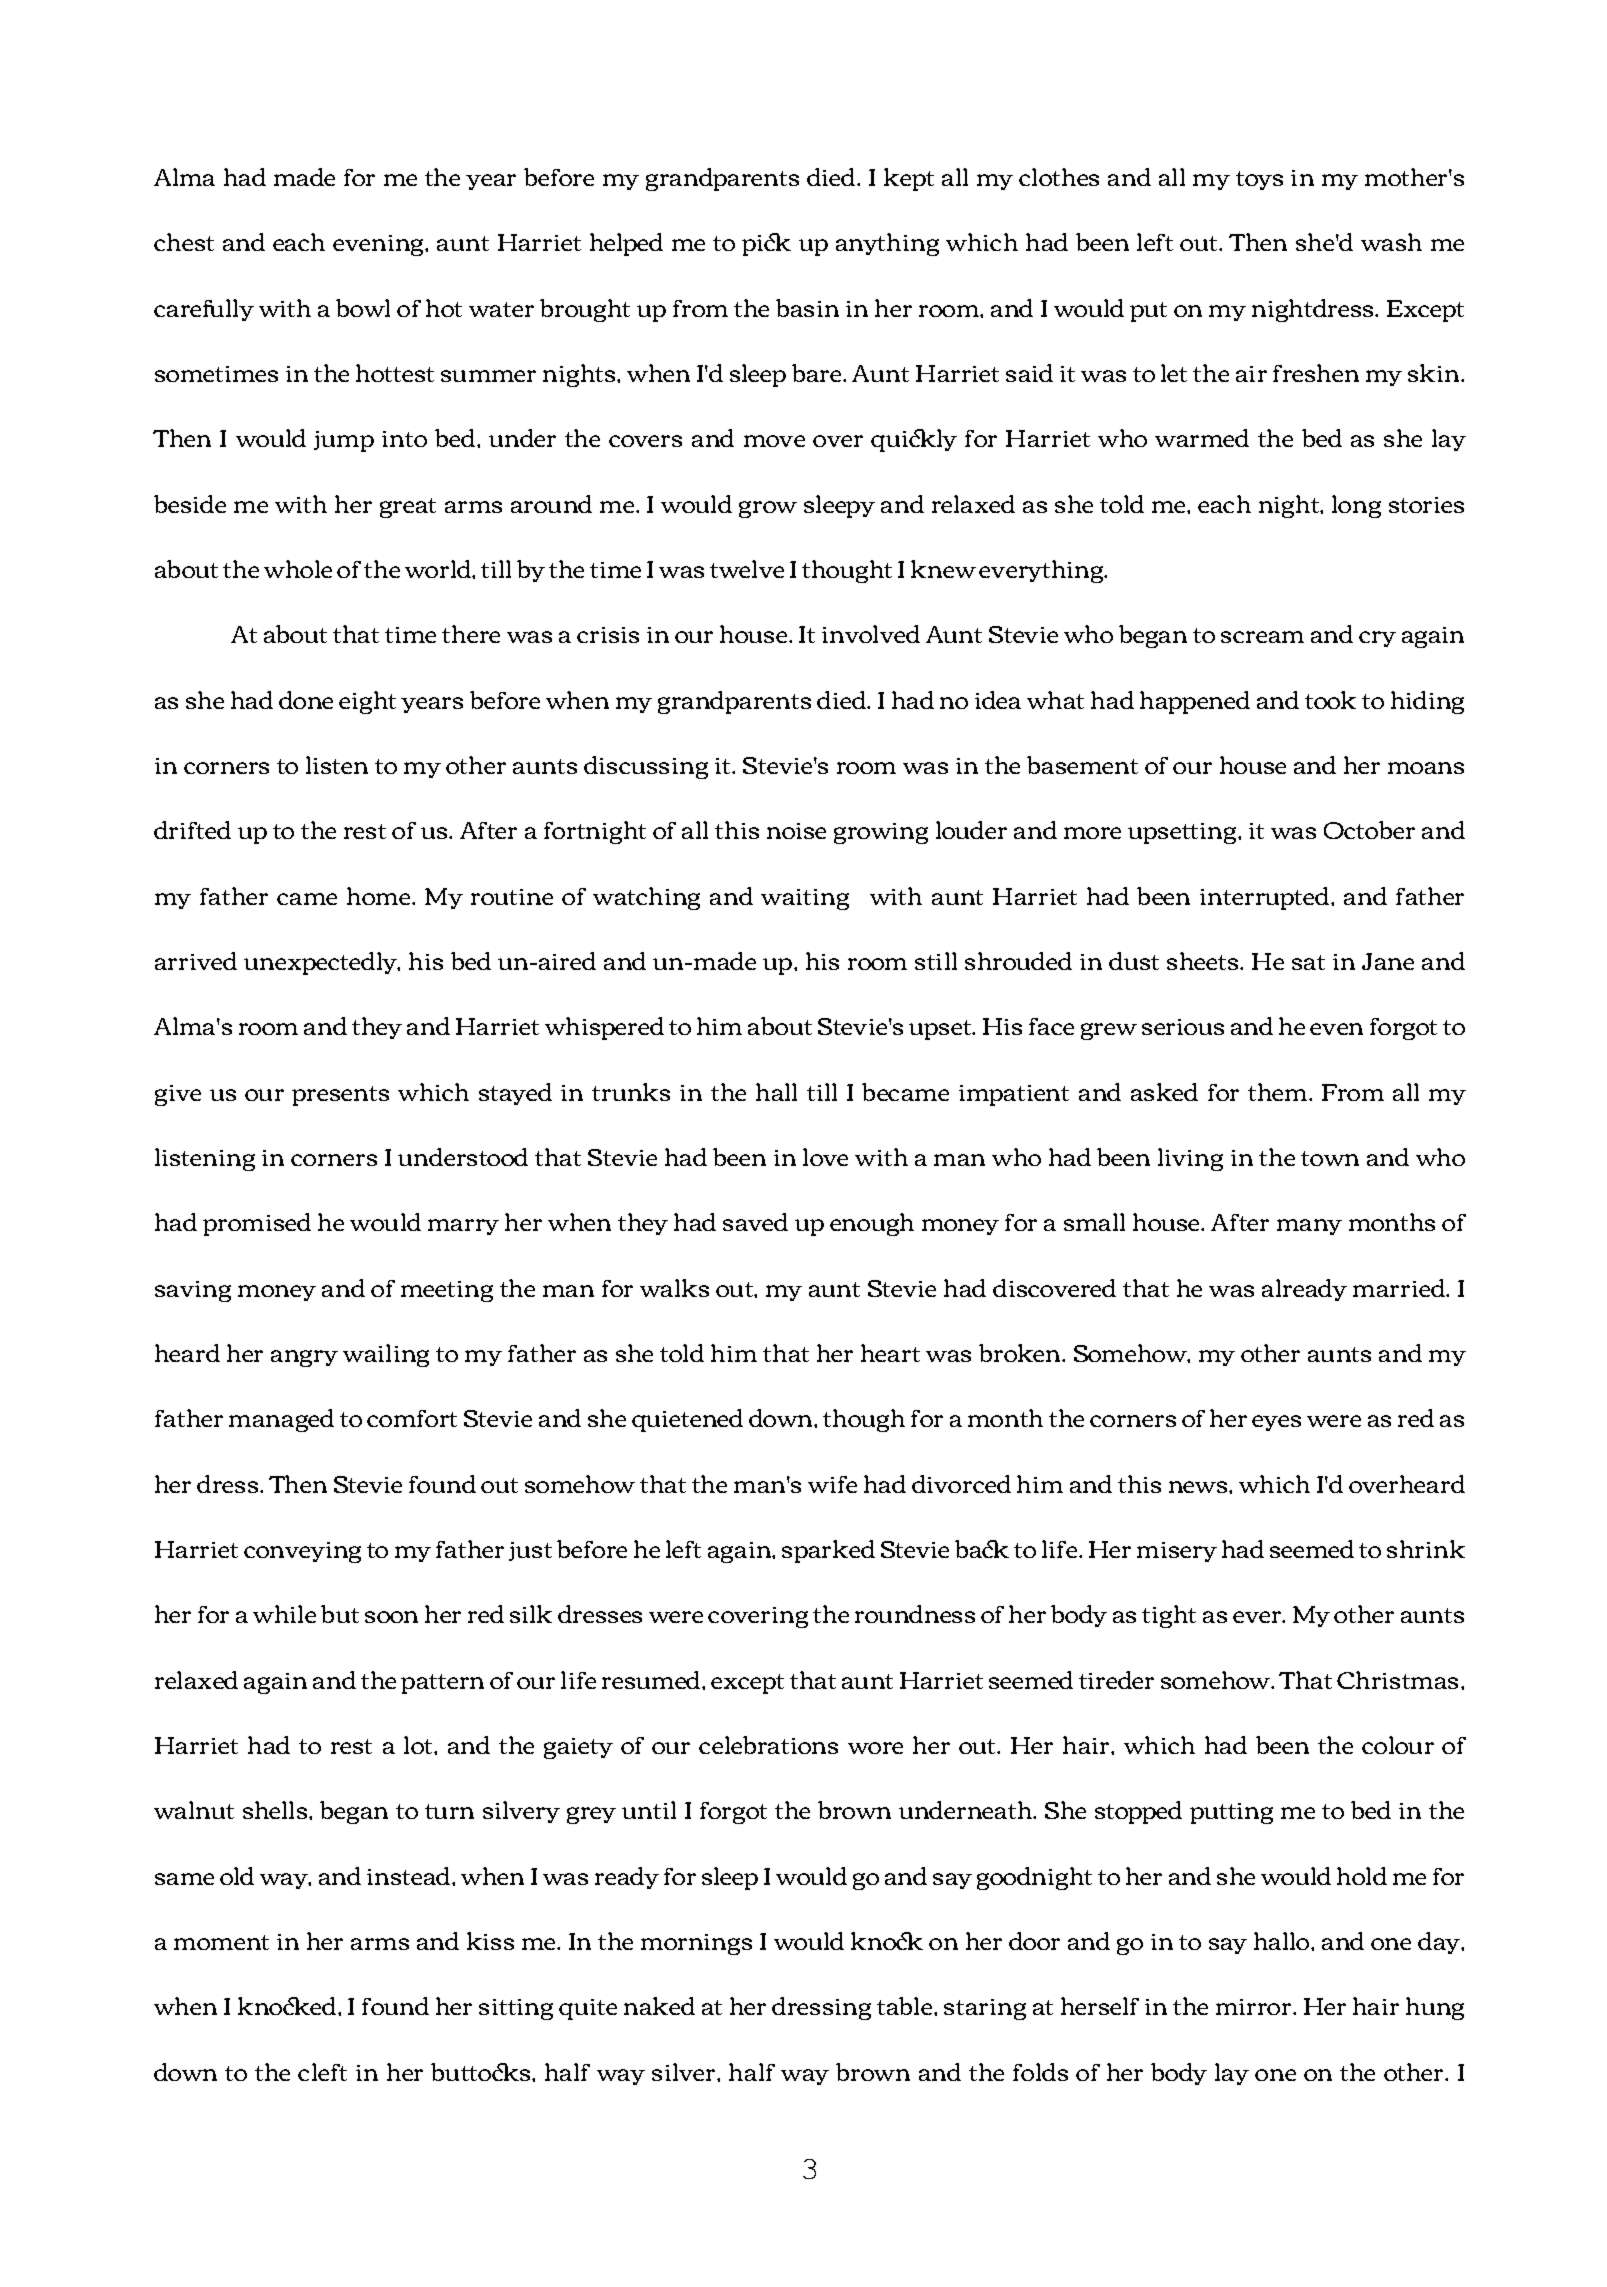 The image size is (1607, 2287). I want to click on took, so click(1330, 700).
